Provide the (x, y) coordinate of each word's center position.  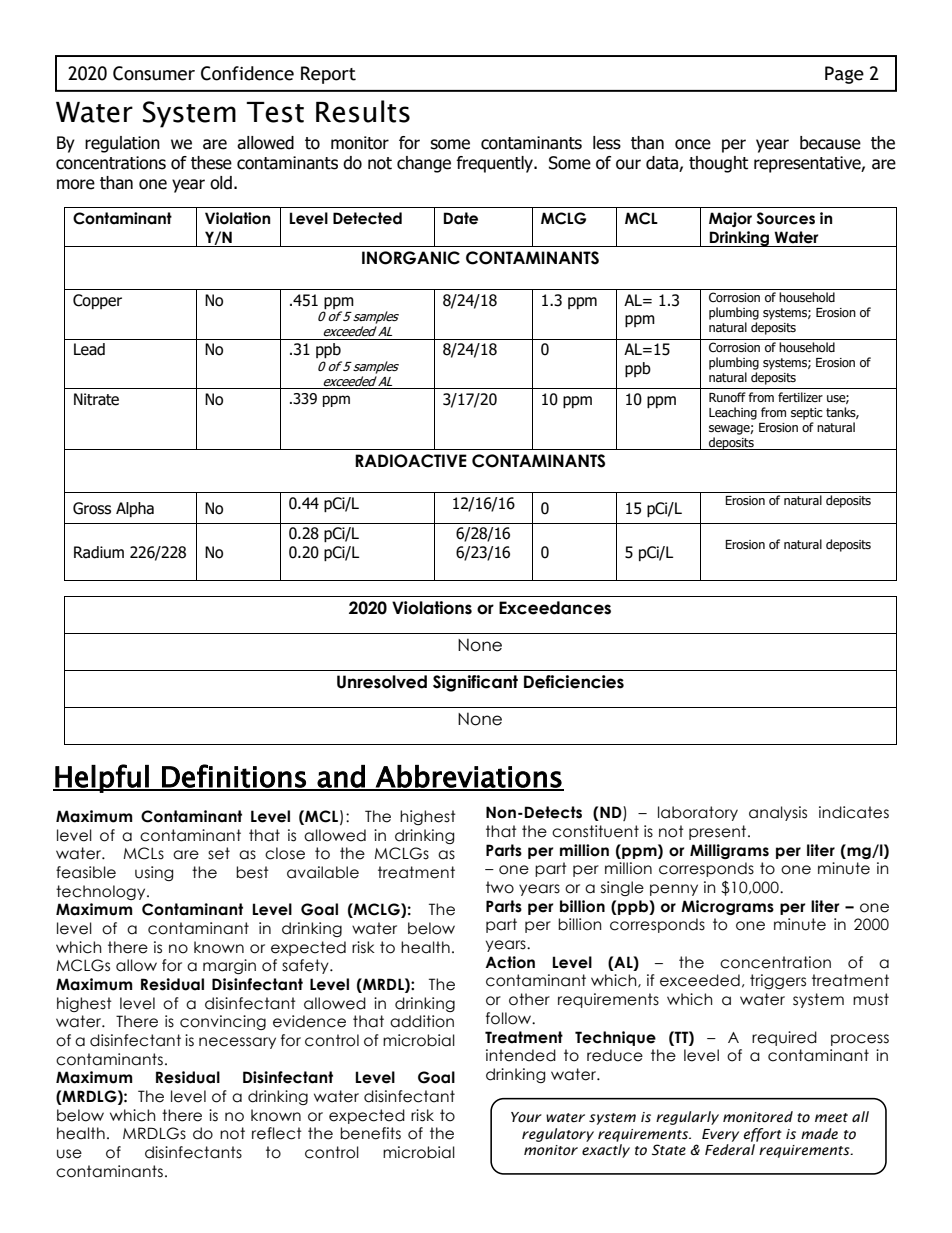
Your (526, 1117)
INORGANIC (411, 258)
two (500, 887)
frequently (496, 164)
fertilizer (800, 397)
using (154, 873)
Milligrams (729, 851)
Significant (475, 683)
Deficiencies (574, 682)
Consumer (154, 73)
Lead (89, 349)
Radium (99, 552)
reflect (277, 1133)
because (830, 143)
